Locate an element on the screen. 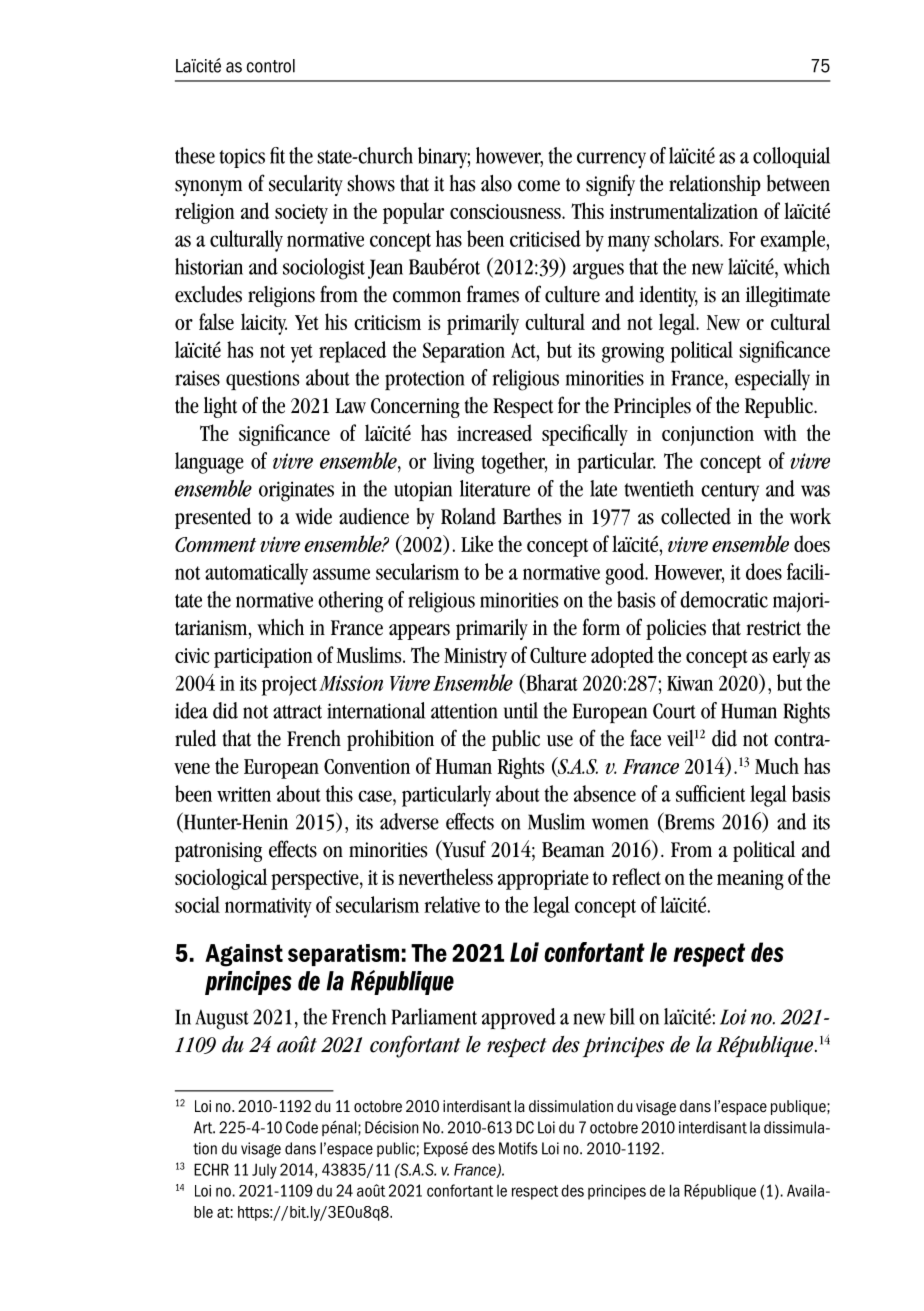  between is located at coordinates (798, 183).
